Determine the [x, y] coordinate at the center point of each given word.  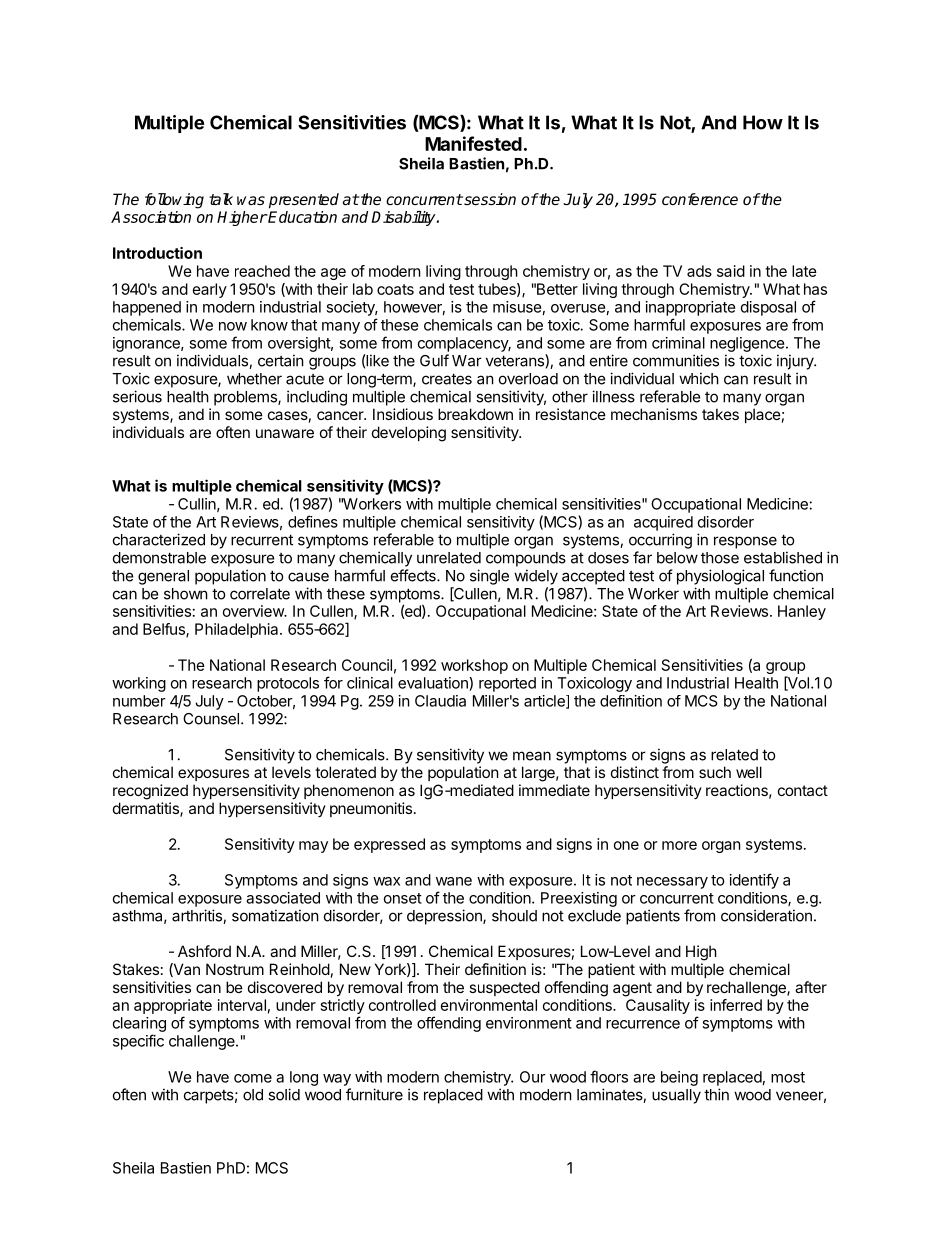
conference [700, 199]
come [253, 1078]
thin [716, 1094]
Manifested [473, 143]
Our [533, 1077]
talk [221, 199]
